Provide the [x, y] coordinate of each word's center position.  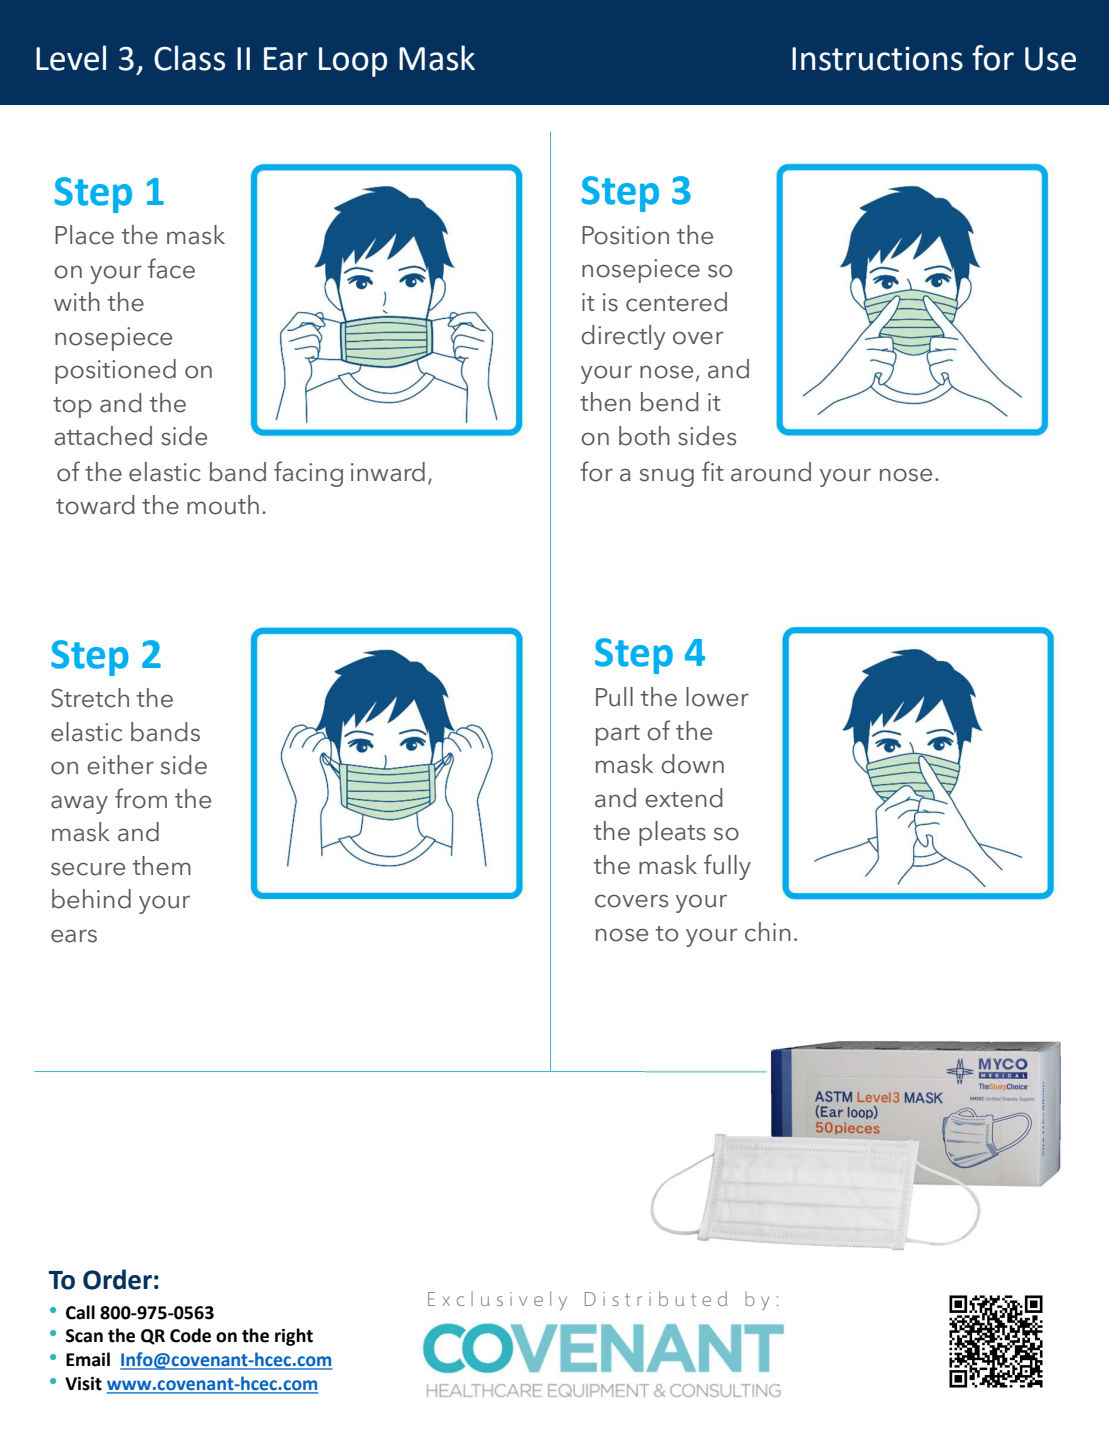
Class [189, 58]
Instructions [877, 58]
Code [190, 1335]
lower [717, 697]
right [294, 1337]
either [120, 765]
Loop [353, 62]
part [618, 735]
